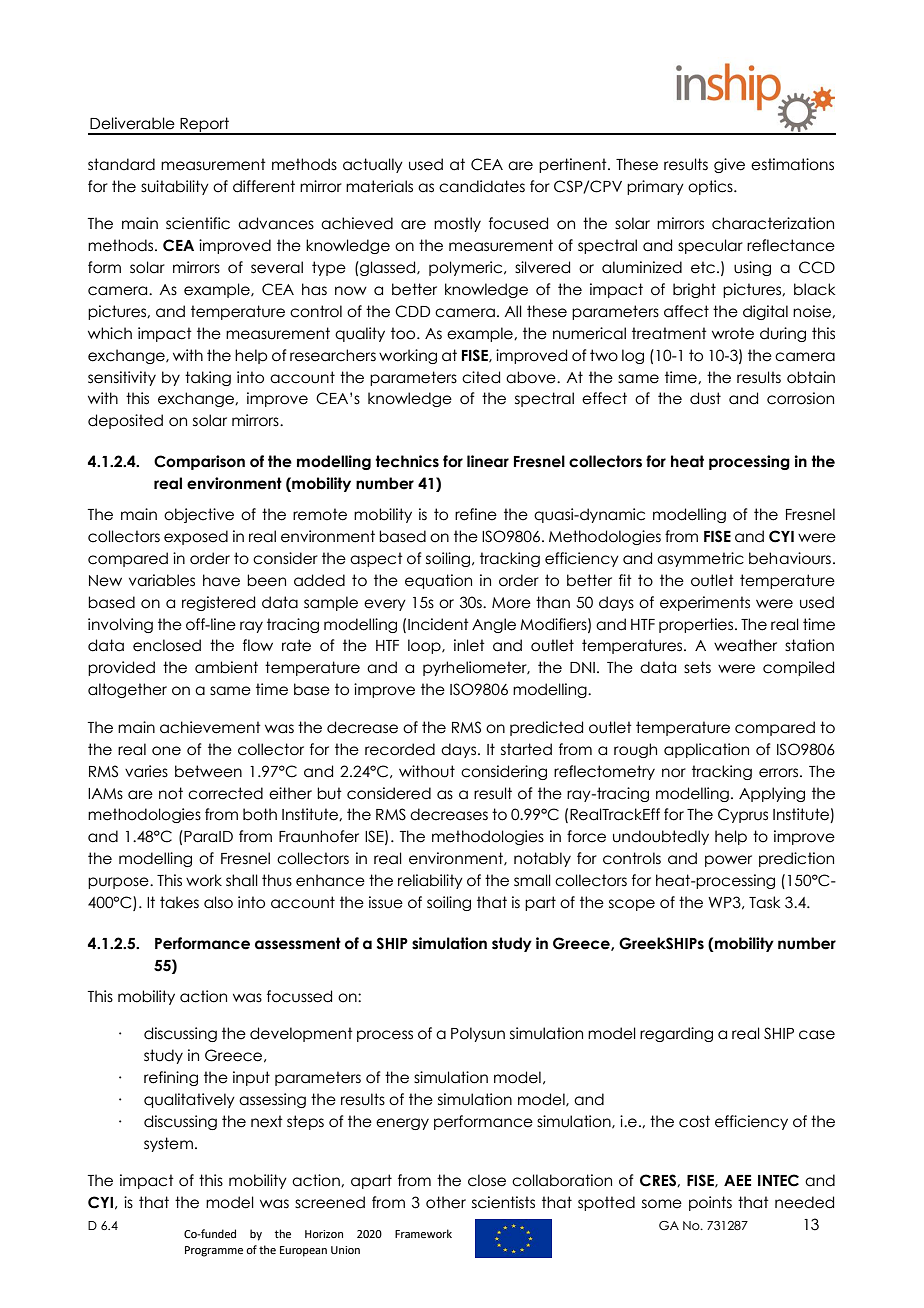 This screenshot has height=1308, width=924. I want to click on give, so click(729, 165).
